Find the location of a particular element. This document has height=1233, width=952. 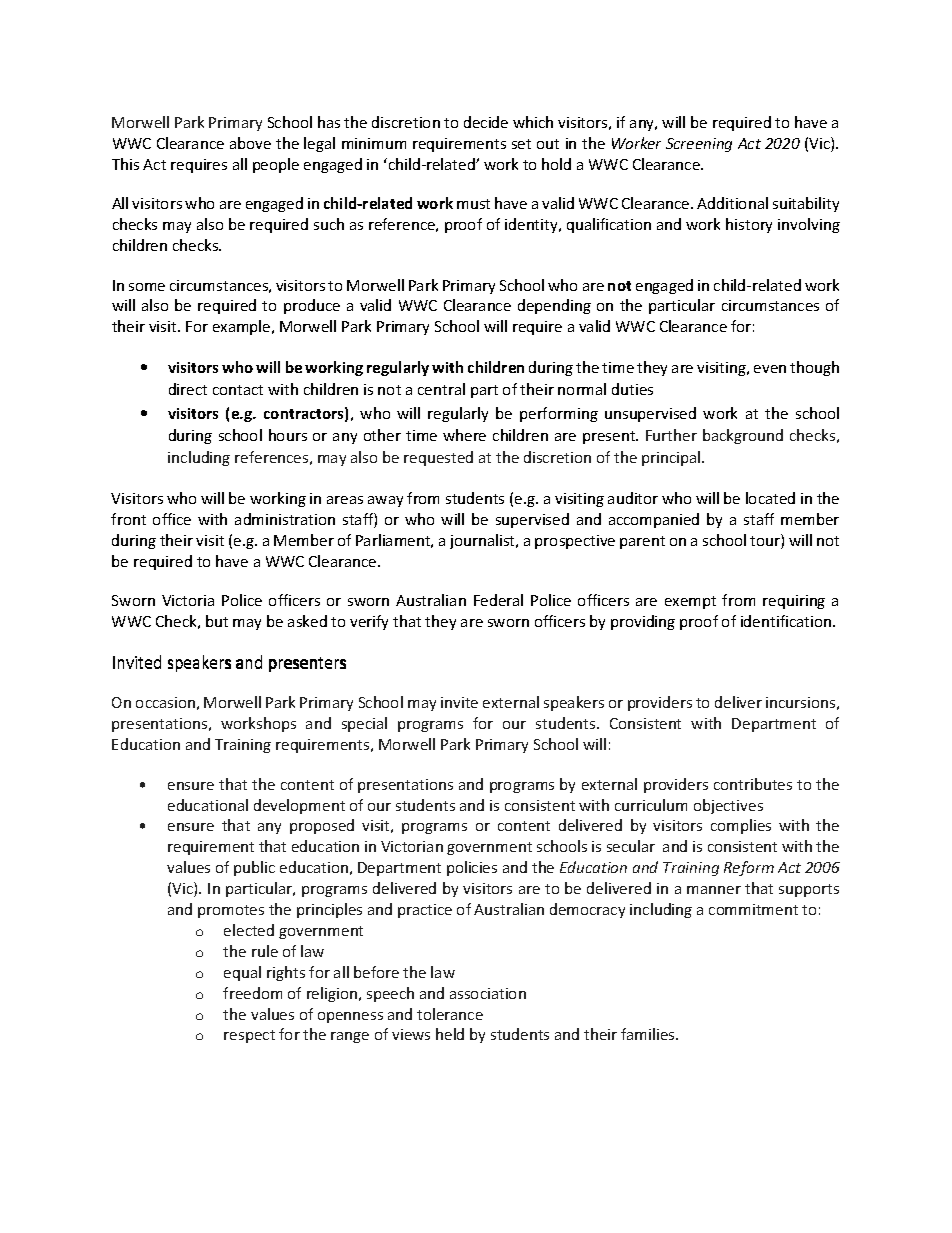

above is located at coordinates (250, 143).
